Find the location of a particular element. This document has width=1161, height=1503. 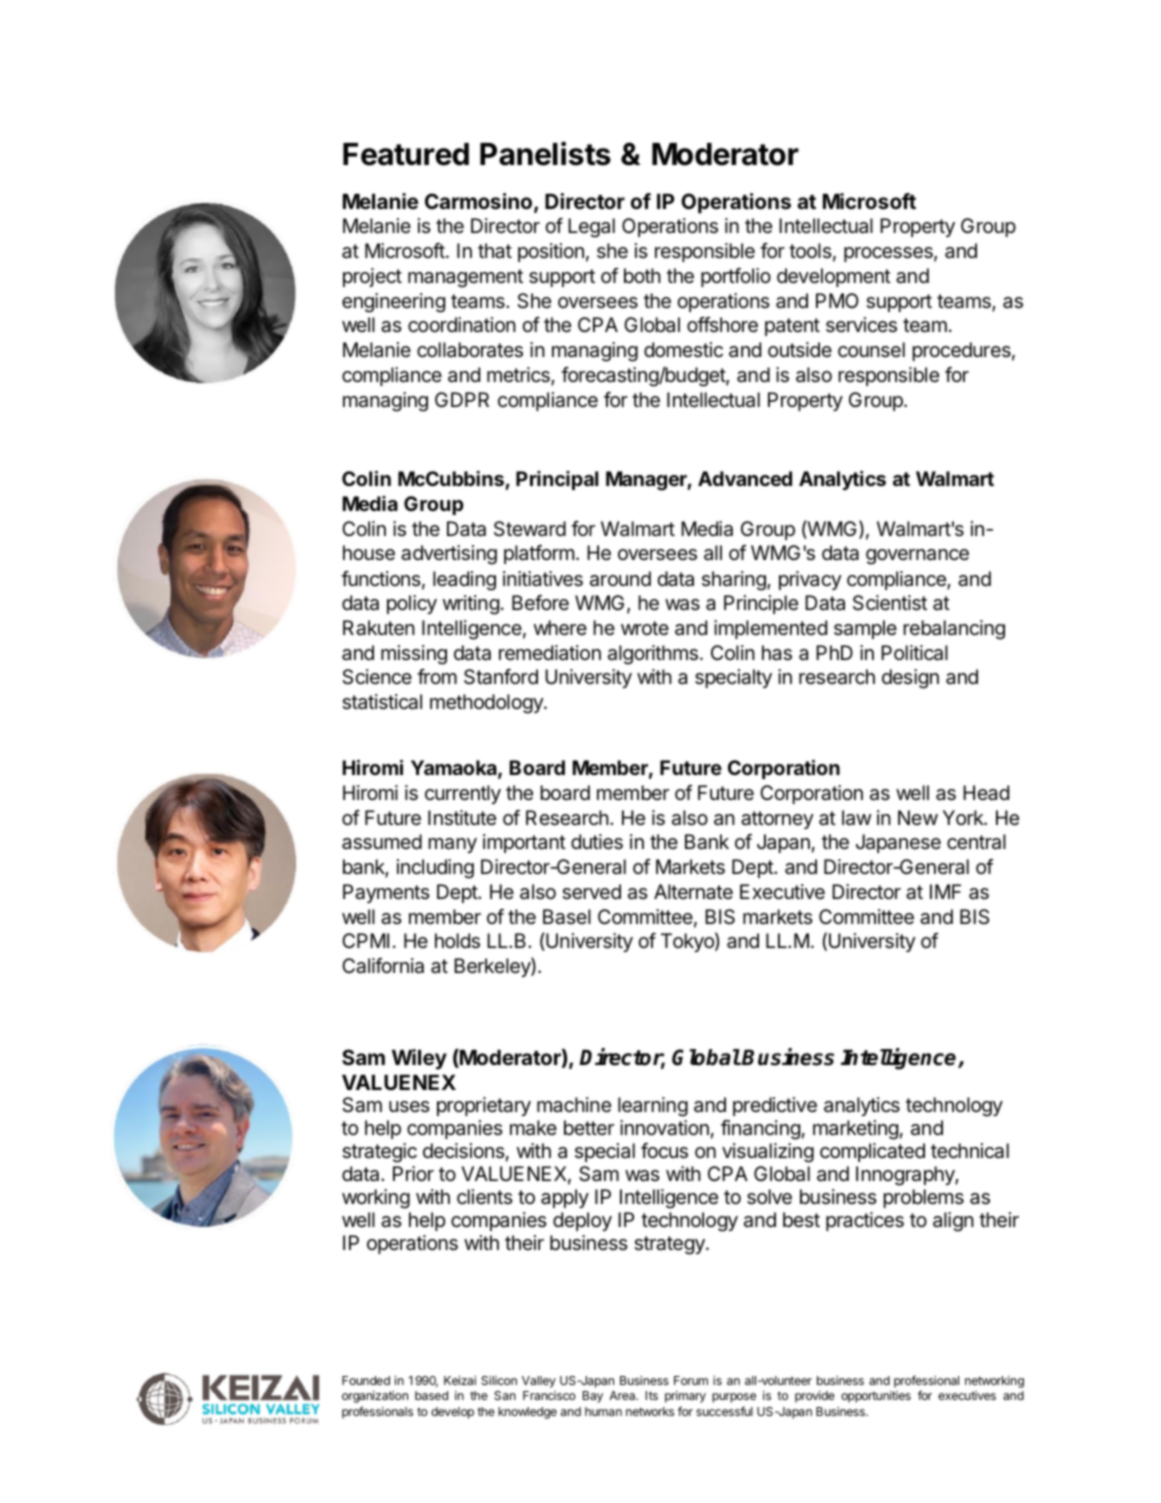

PMO is located at coordinates (837, 300).
